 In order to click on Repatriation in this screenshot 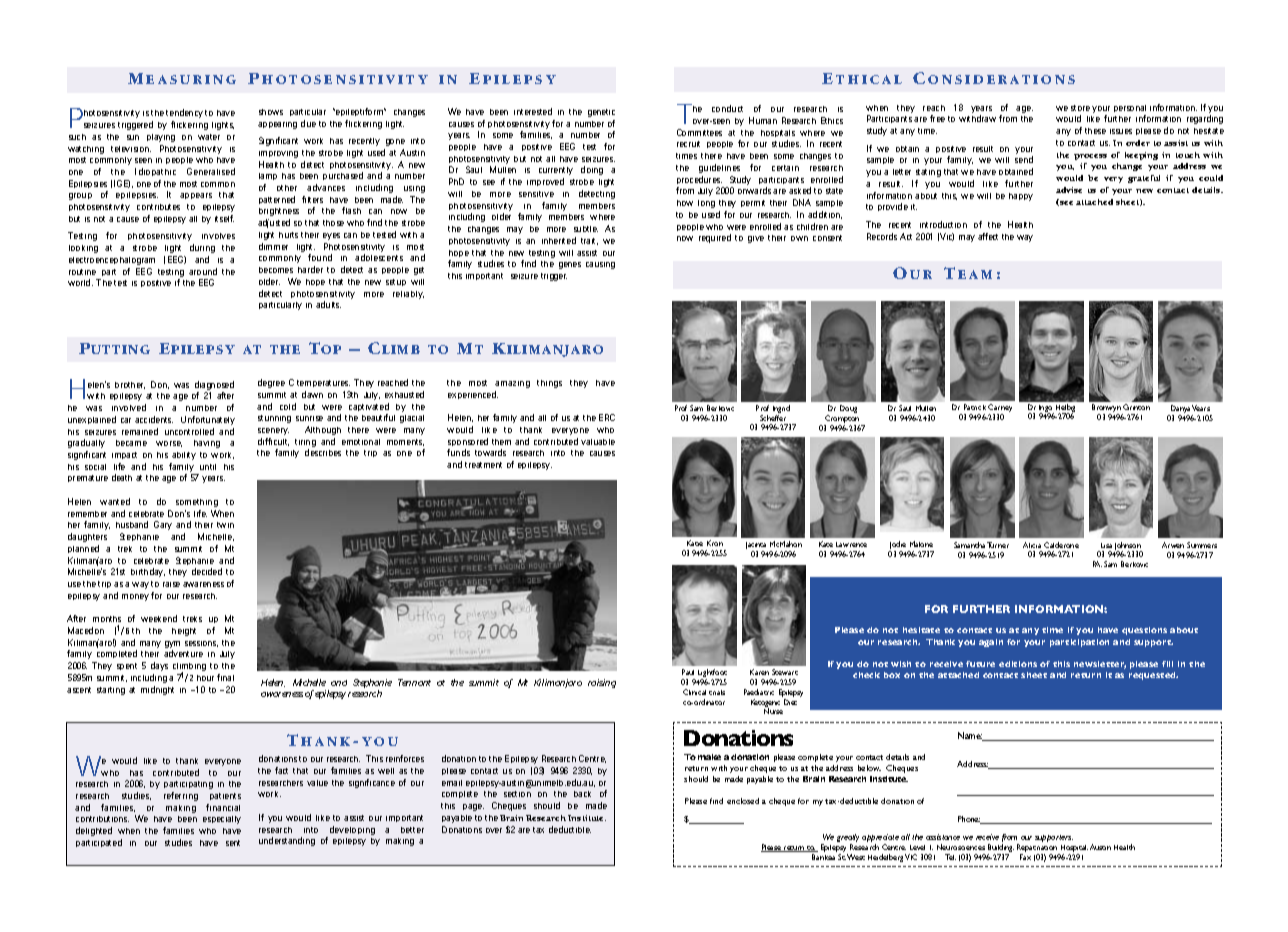, I will do `click(1038, 849)`.
